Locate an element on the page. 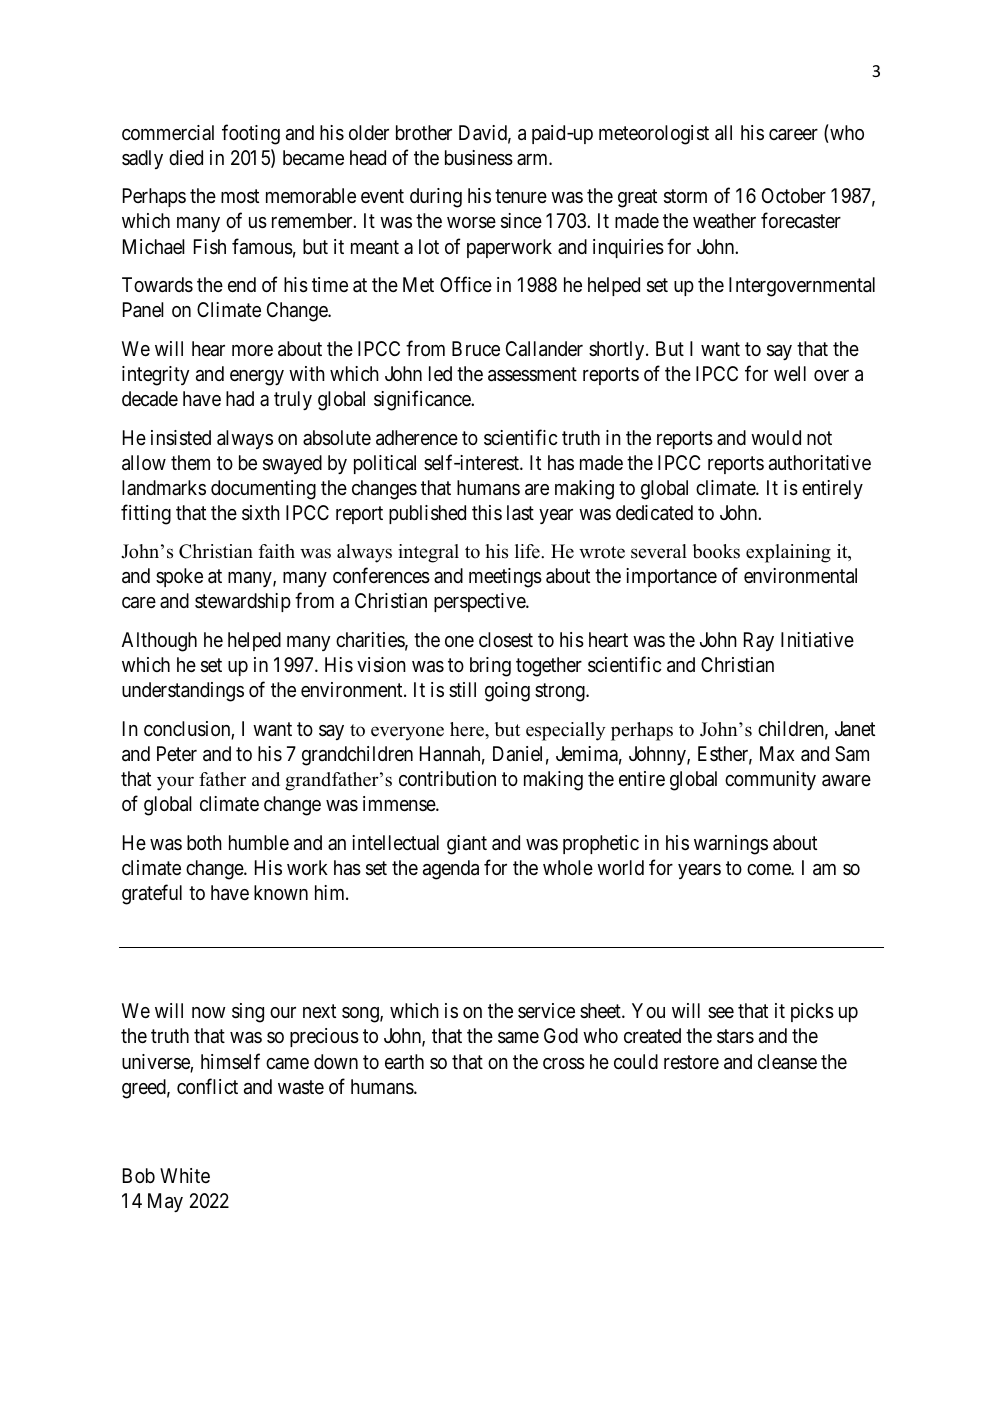 The image size is (1002, 1418). business is located at coordinates (479, 158).
